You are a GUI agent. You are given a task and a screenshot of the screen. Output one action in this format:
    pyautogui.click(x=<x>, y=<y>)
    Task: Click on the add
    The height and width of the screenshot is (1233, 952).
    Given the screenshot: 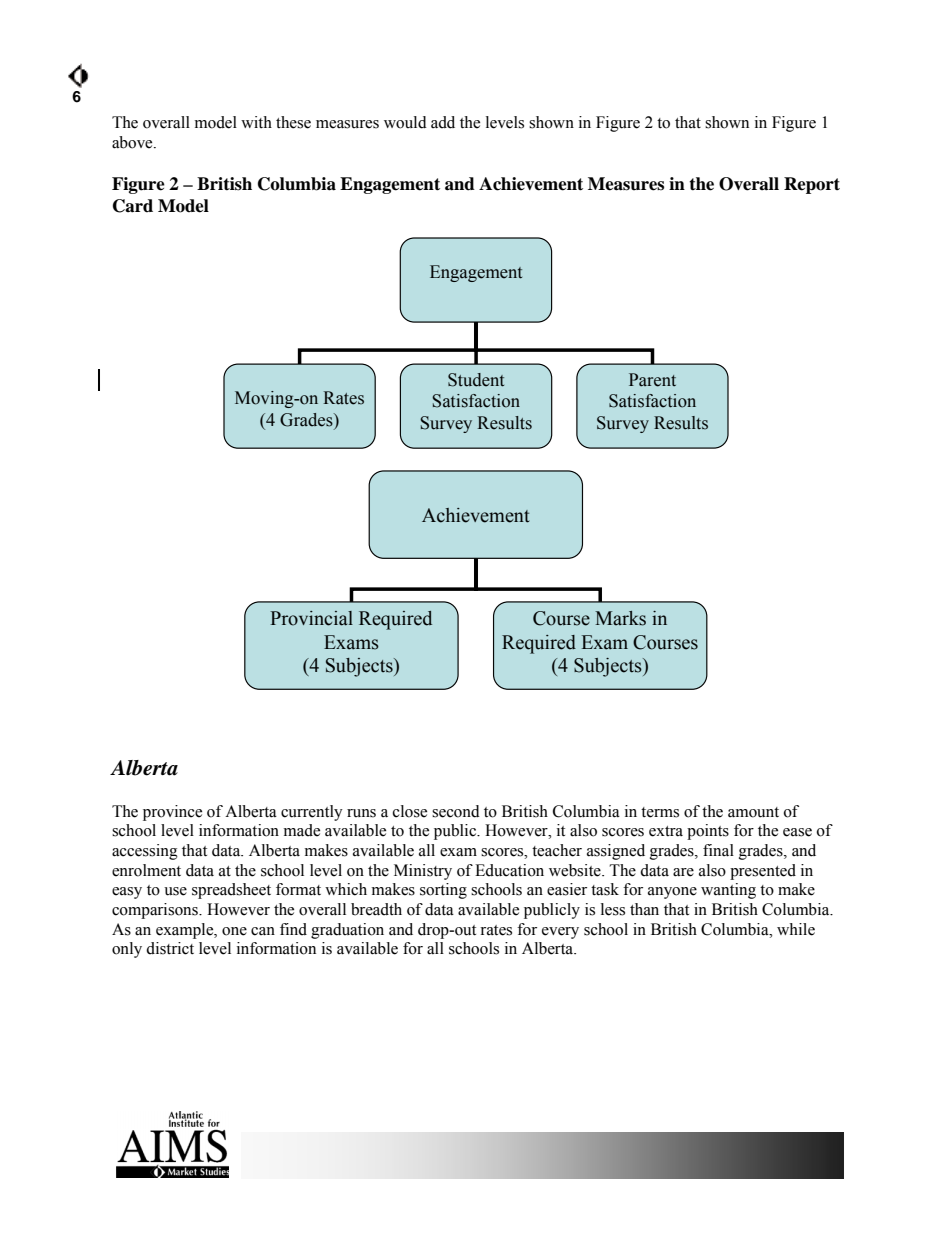 What is the action you would take?
    pyautogui.click(x=443, y=122)
